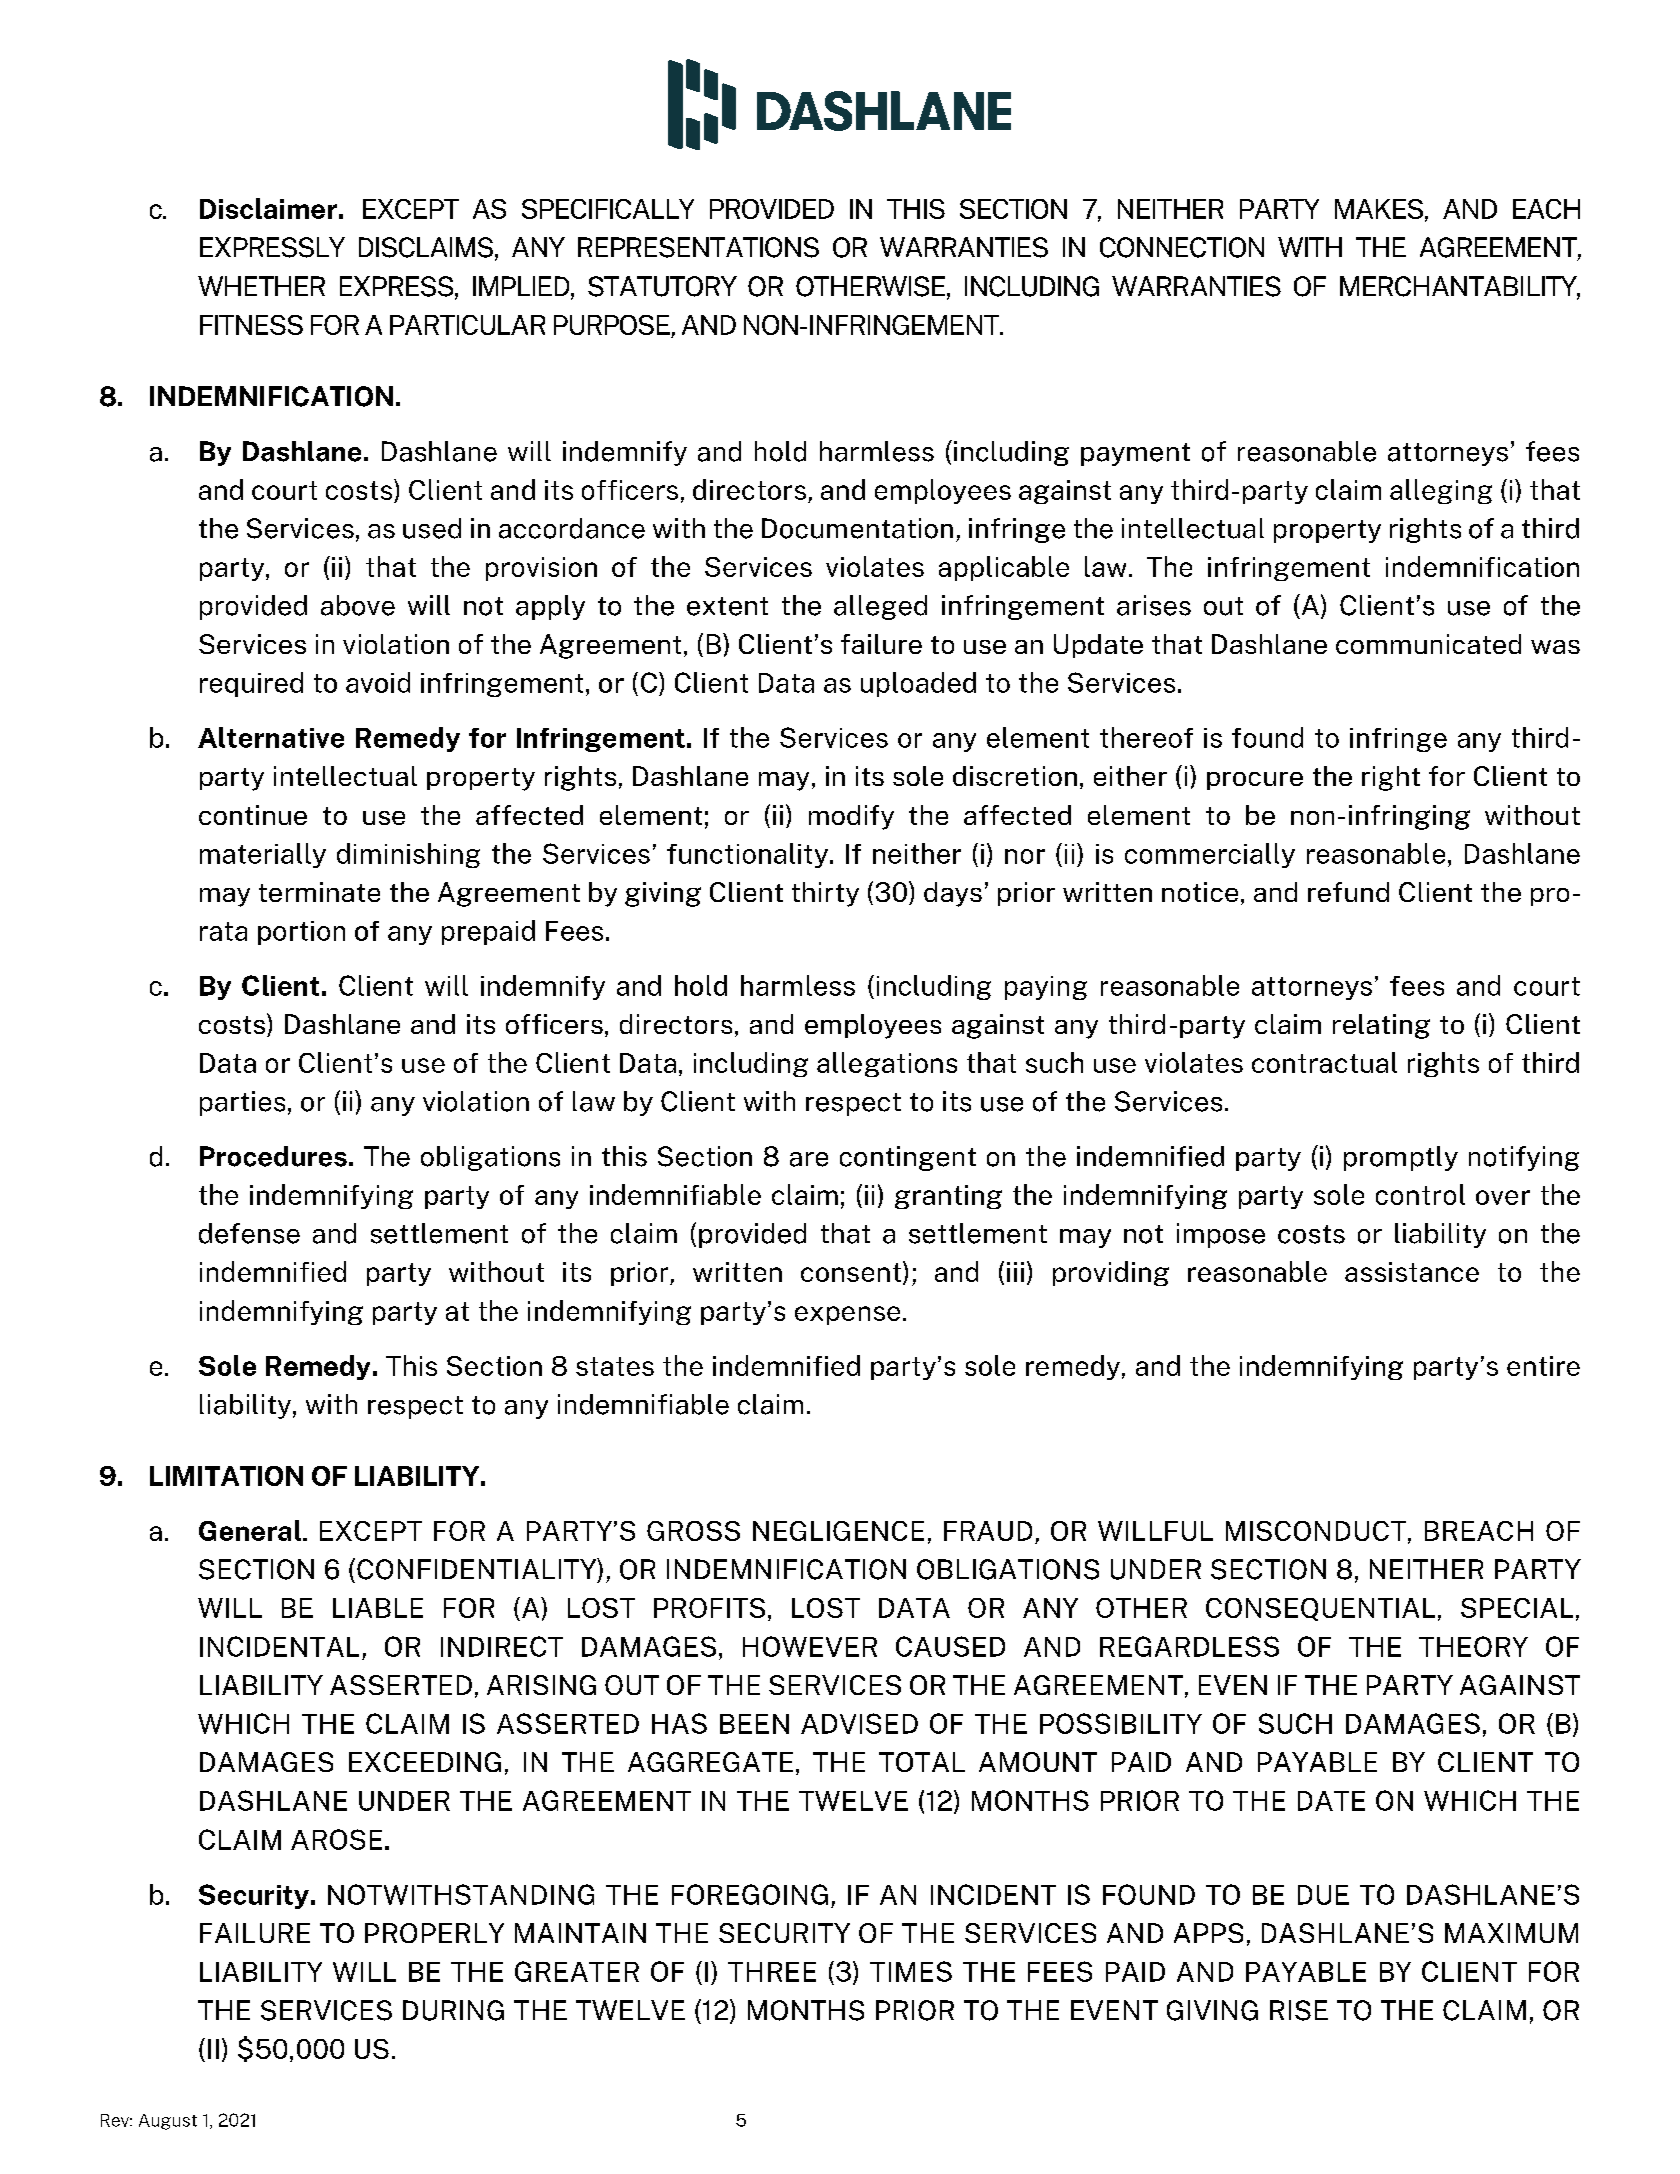  What do you see at coordinates (698, 247) in the screenshot?
I see `REPRESENTATIONS` at bounding box center [698, 247].
